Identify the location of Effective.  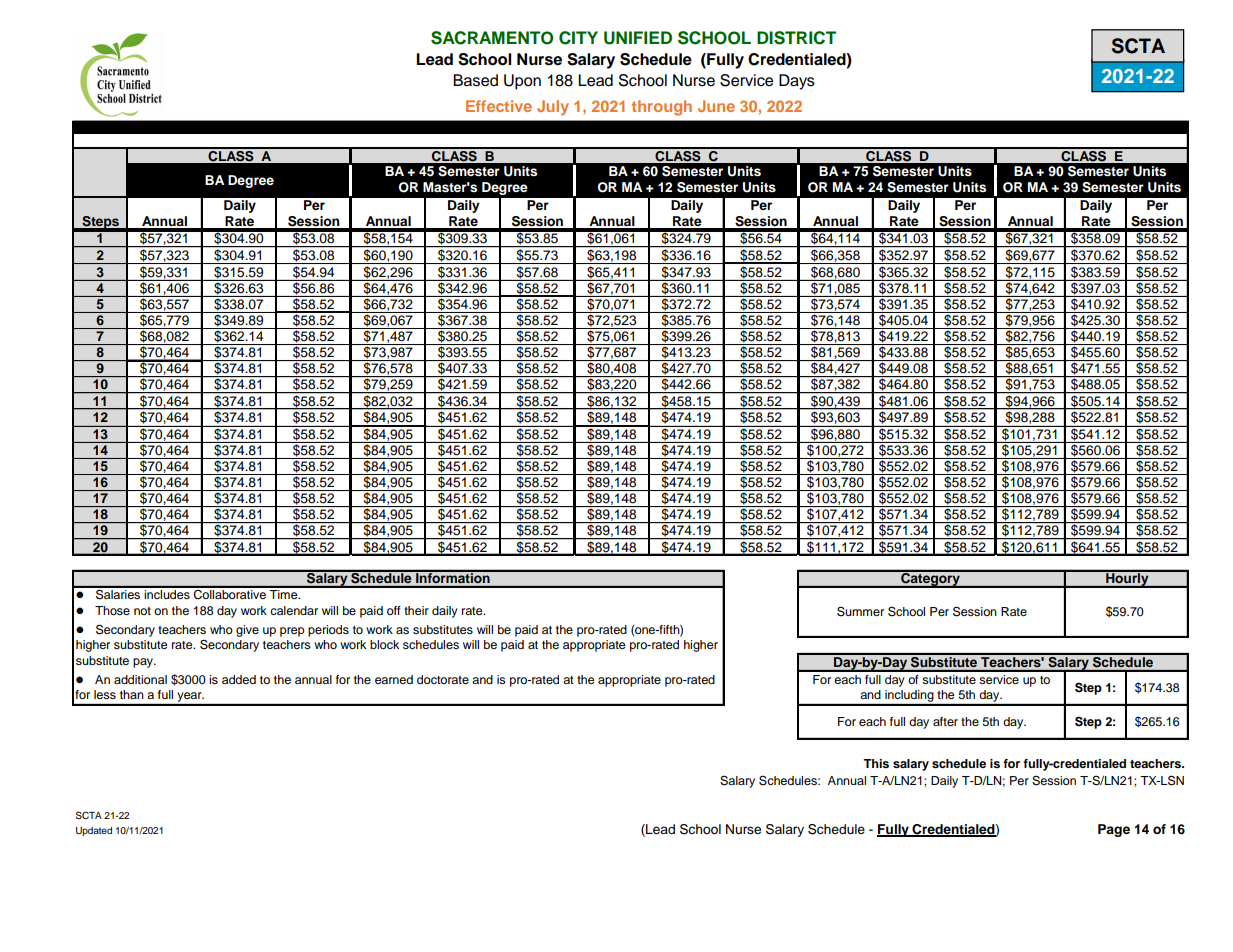
(499, 106).
